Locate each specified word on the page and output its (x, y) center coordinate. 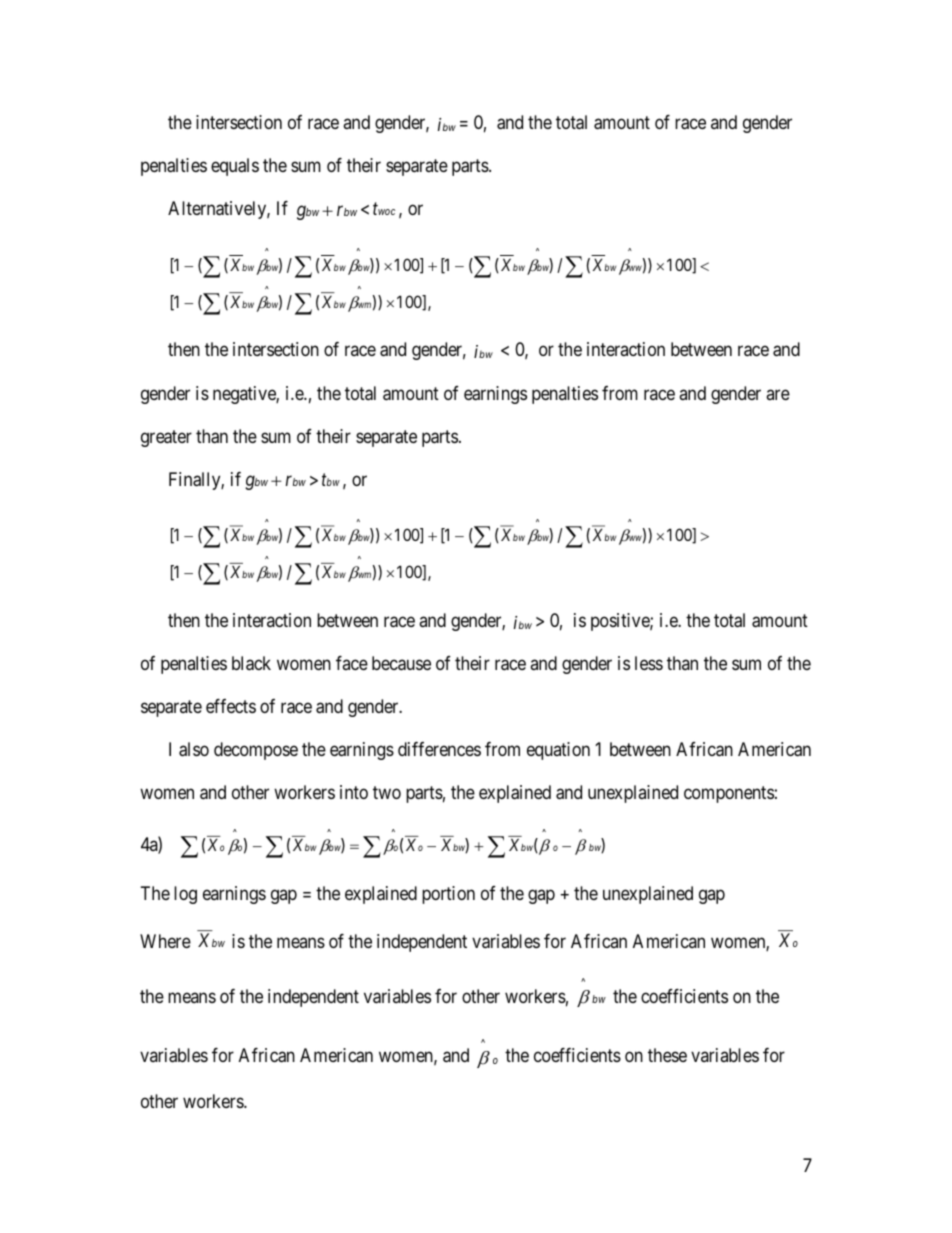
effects (231, 706)
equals (235, 167)
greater (166, 438)
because (401, 663)
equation (558, 751)
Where (165, 941)
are (778, 394)
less (649, 663)
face (352, 663)
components (729, 794)
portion (448, 895)
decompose (256, 751)
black (251, 663)
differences (439, 749)
